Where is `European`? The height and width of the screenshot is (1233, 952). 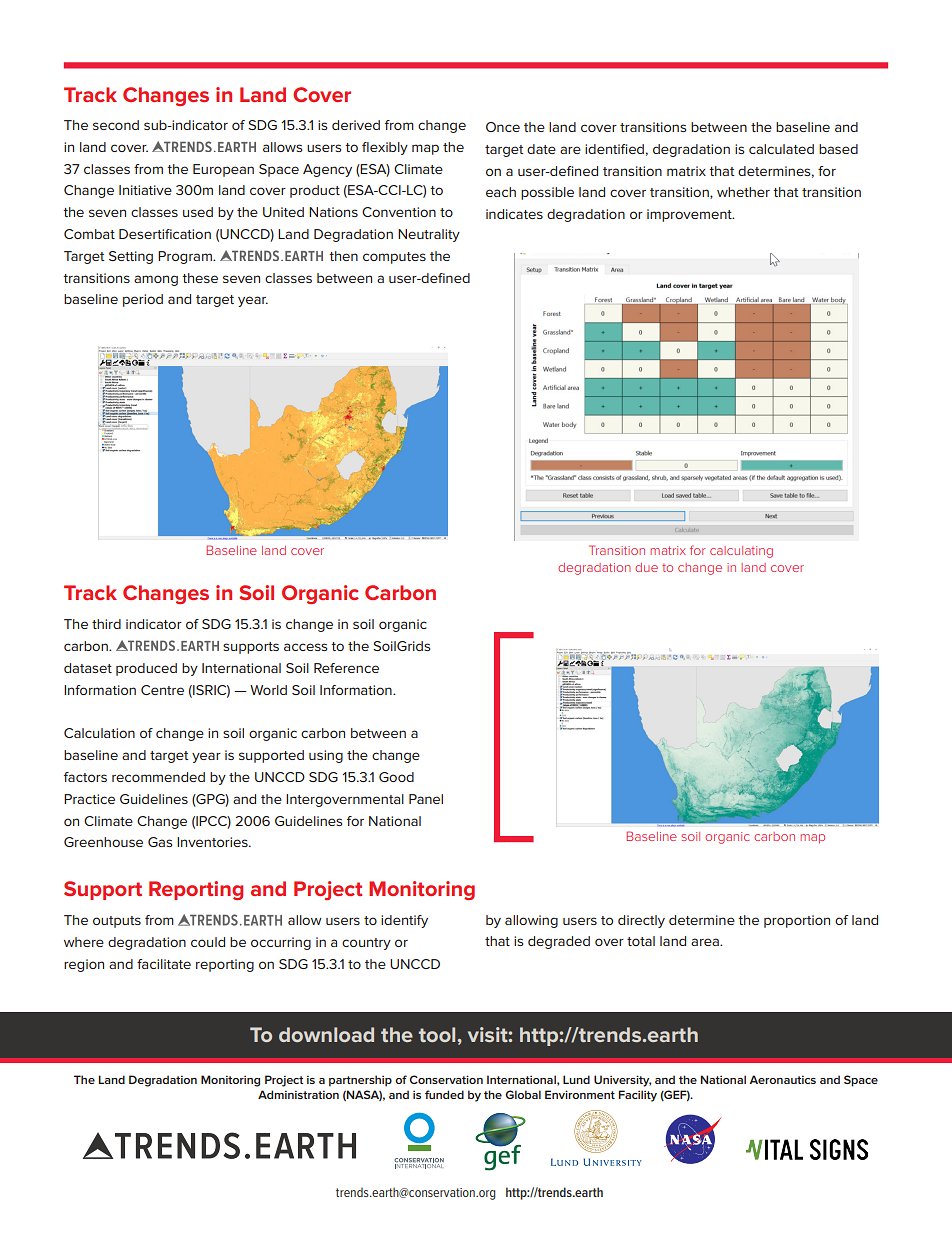
European is located at coordinates (223, 170).
